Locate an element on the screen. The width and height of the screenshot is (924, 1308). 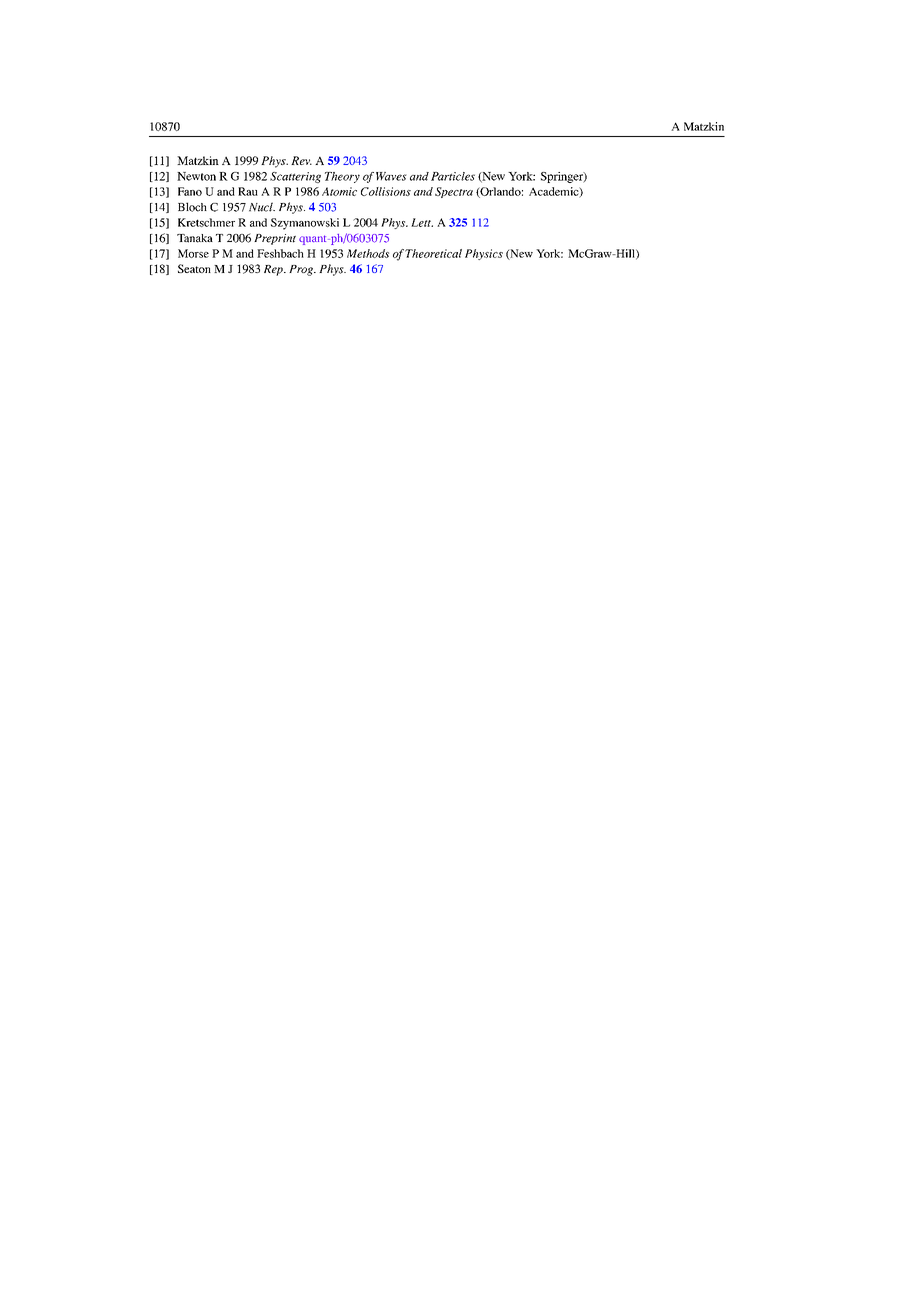
Particles is located at coordinates (453, 176).
